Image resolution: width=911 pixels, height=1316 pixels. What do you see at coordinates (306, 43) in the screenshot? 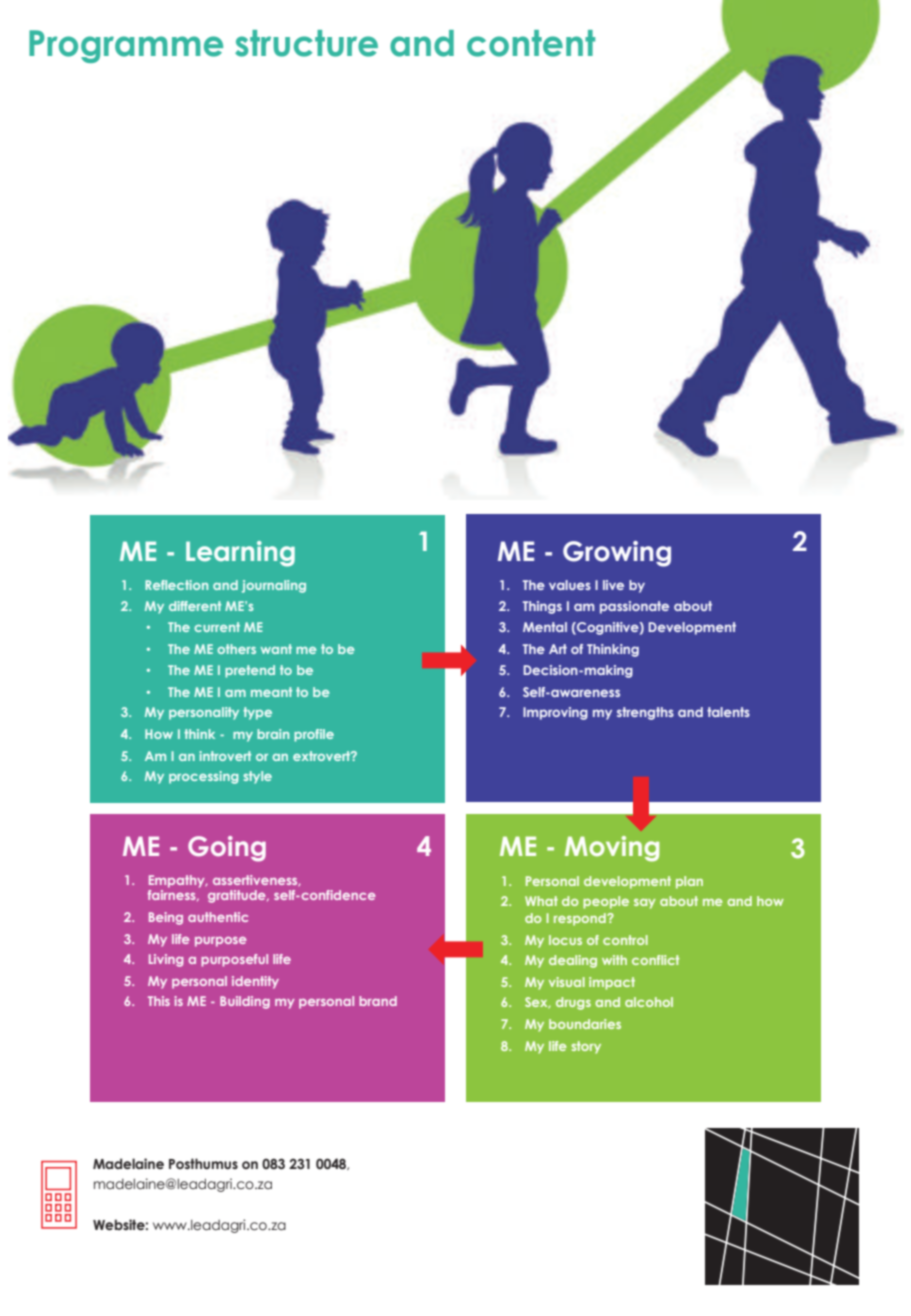
I see `structure` at bounding box center [306, 43].
